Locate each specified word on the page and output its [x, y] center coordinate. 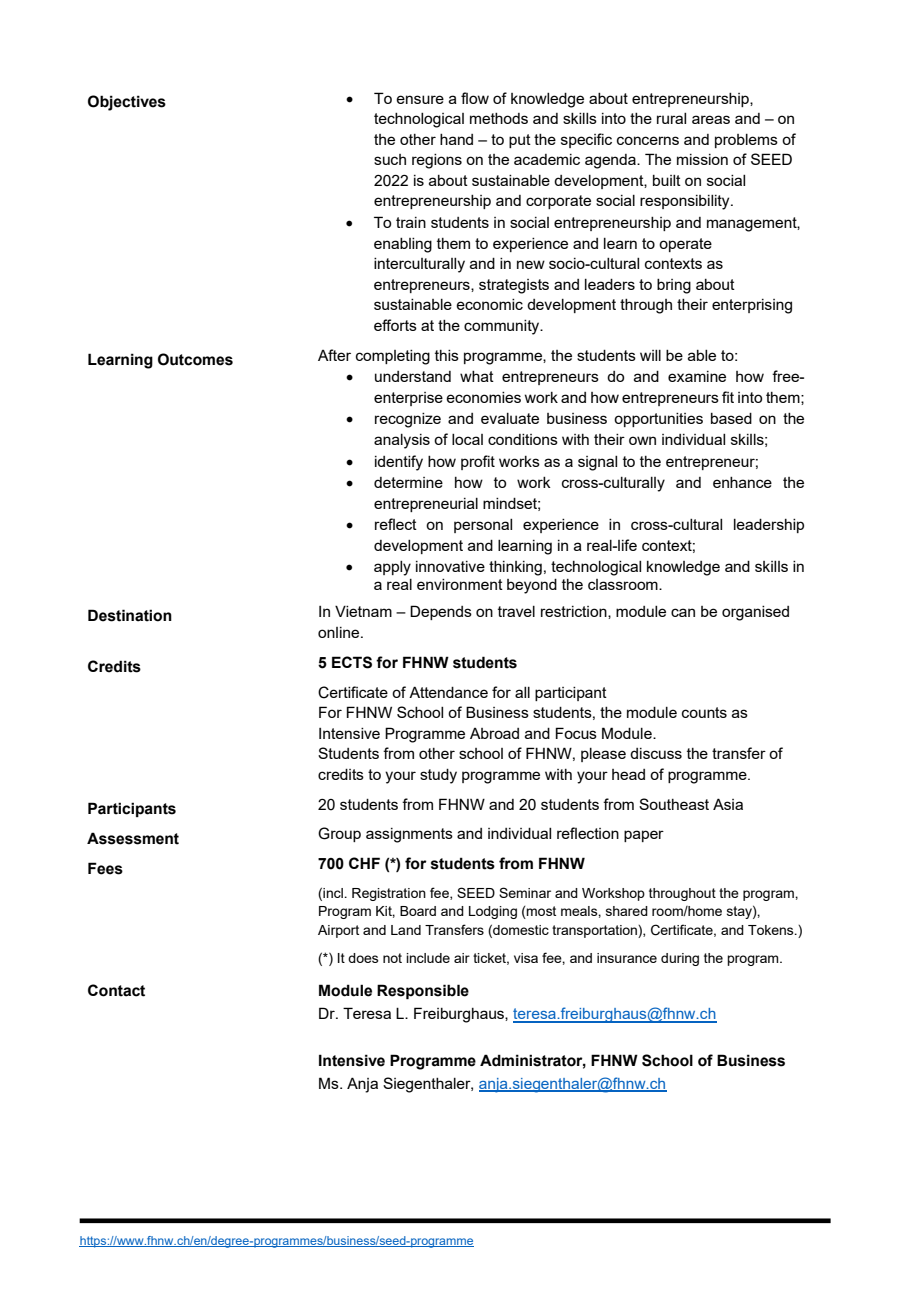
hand [456, 139]
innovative [450, 566]
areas [711, 119]
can [683, 612]
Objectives [127, 103]
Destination [130, 615]
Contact [116, 990]
